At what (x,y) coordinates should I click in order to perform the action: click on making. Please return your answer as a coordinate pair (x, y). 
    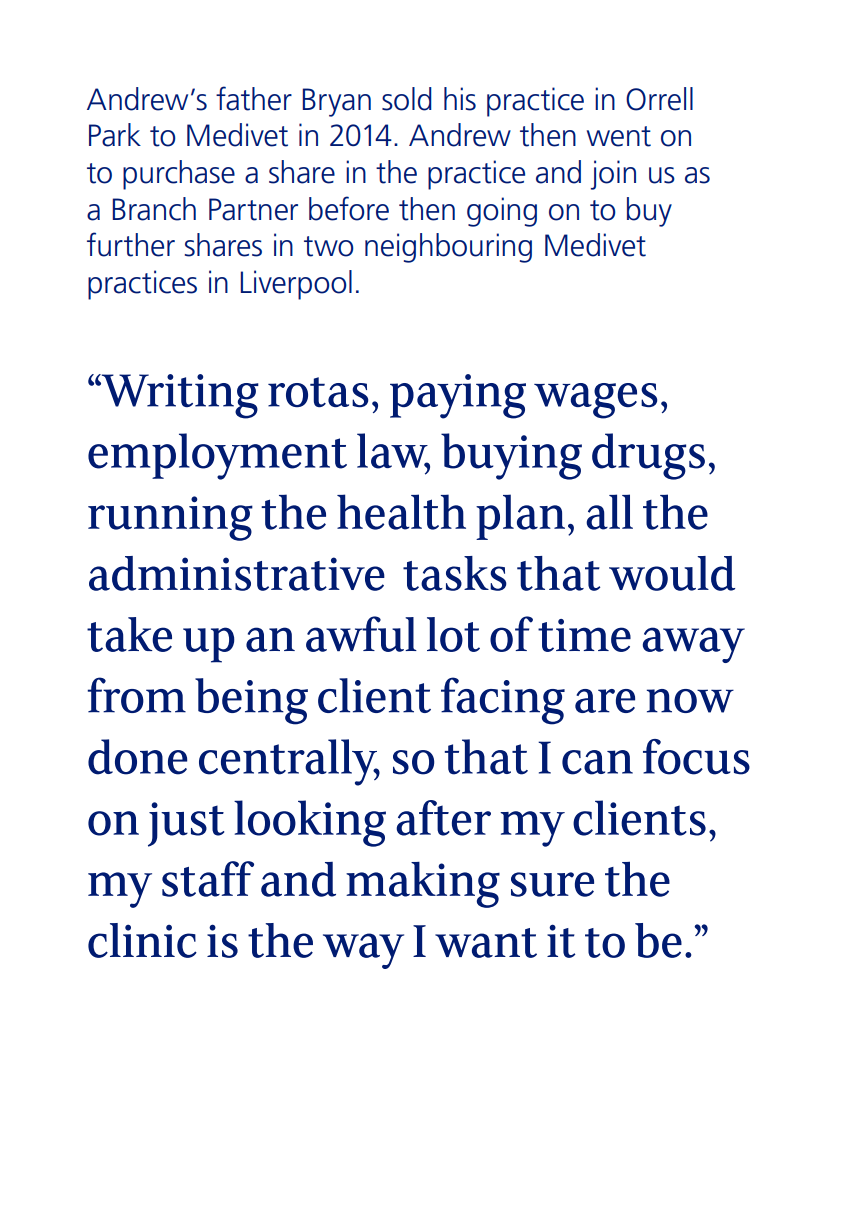
    Looking at the image, I should click on (423, 885).
